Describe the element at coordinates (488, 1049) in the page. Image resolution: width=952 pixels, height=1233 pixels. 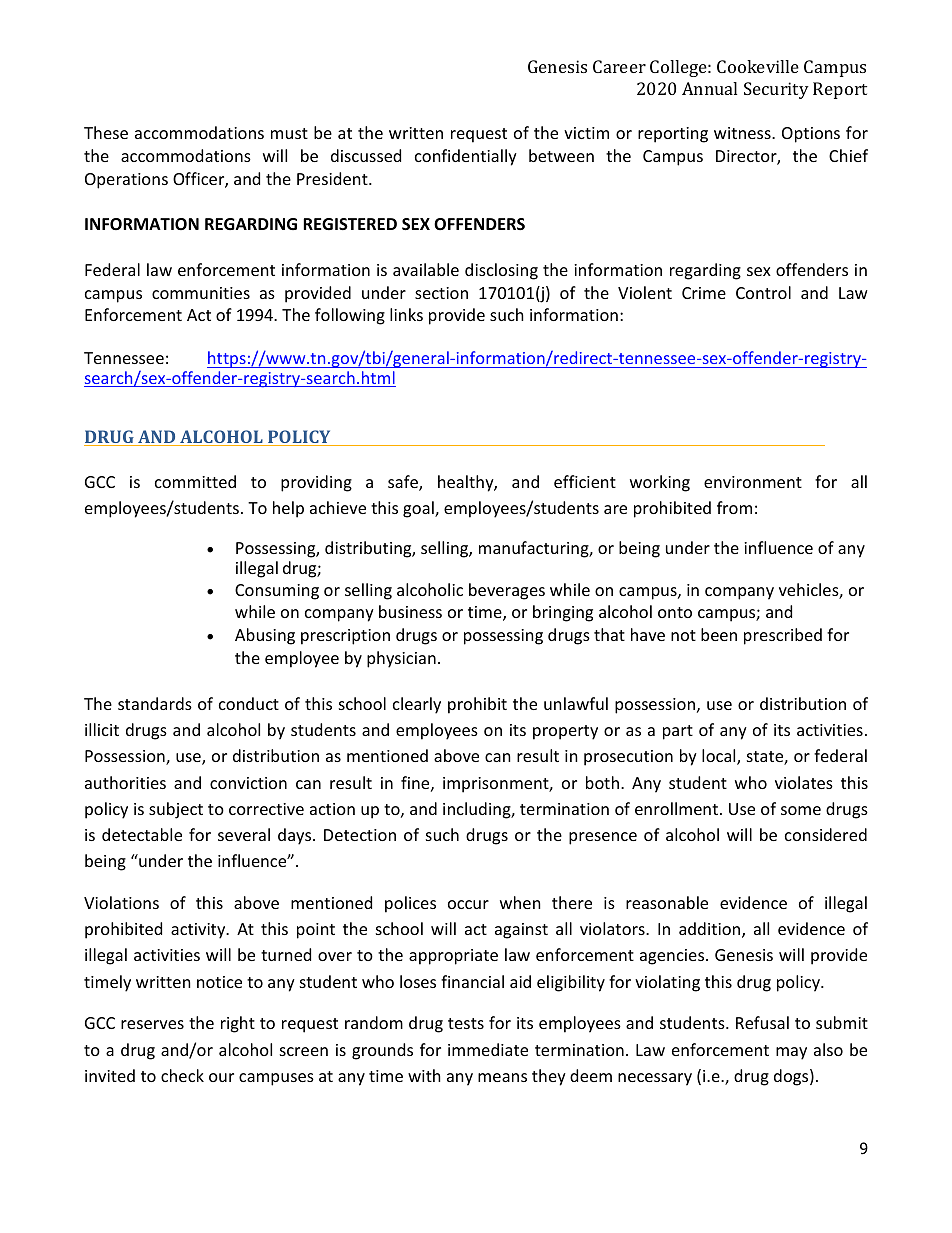
I see `immediate` at that location.
